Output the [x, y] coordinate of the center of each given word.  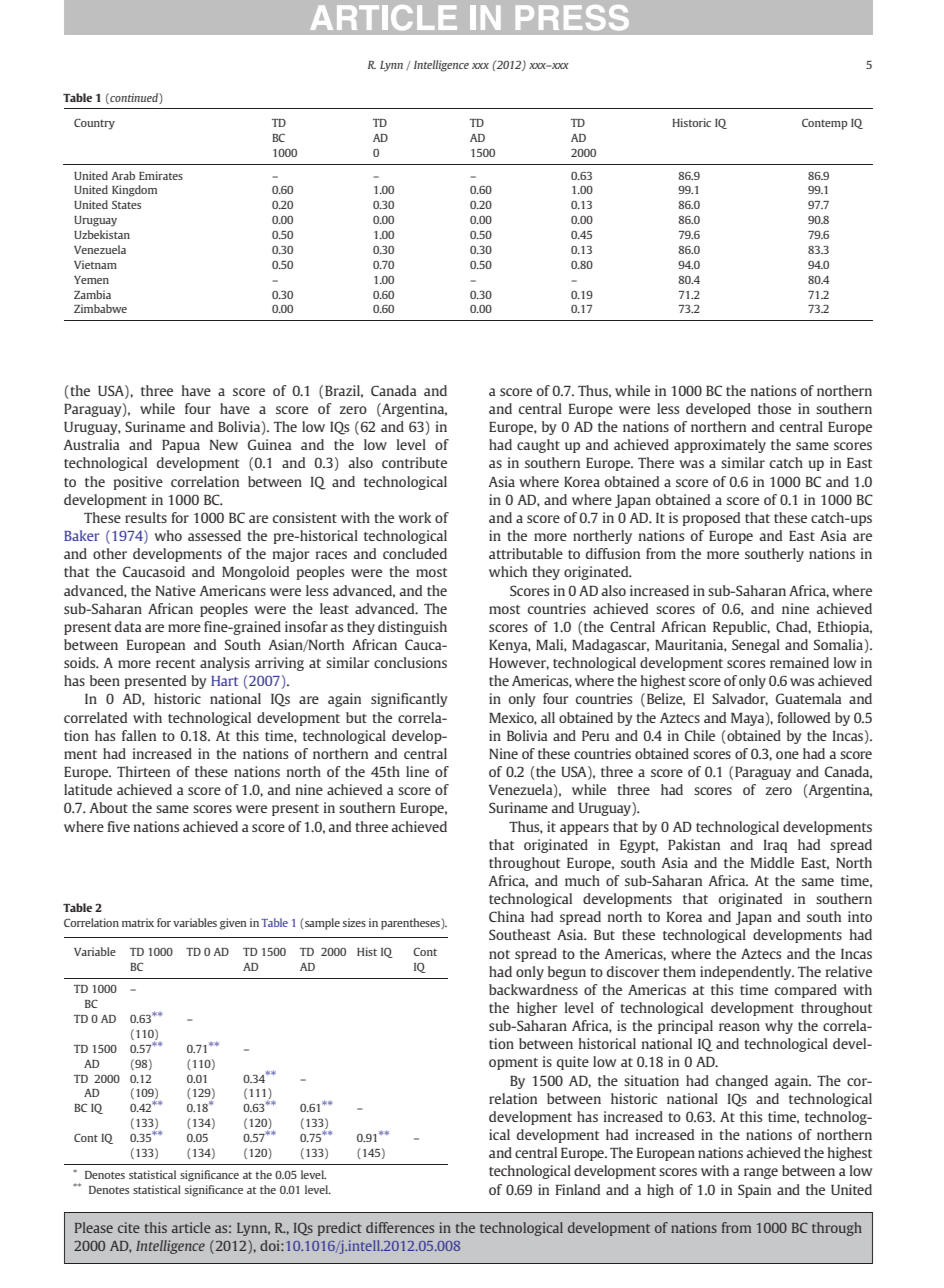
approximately [720, 446]
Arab [123, 175]
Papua [181, 446]
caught [538, 446]
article [191, 1227]
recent [175, 663]
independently [747, 973]
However [519, 664]
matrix [138, 922]
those [774, 408]
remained [799, 662]
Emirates [161, 175]
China [507, 916]
